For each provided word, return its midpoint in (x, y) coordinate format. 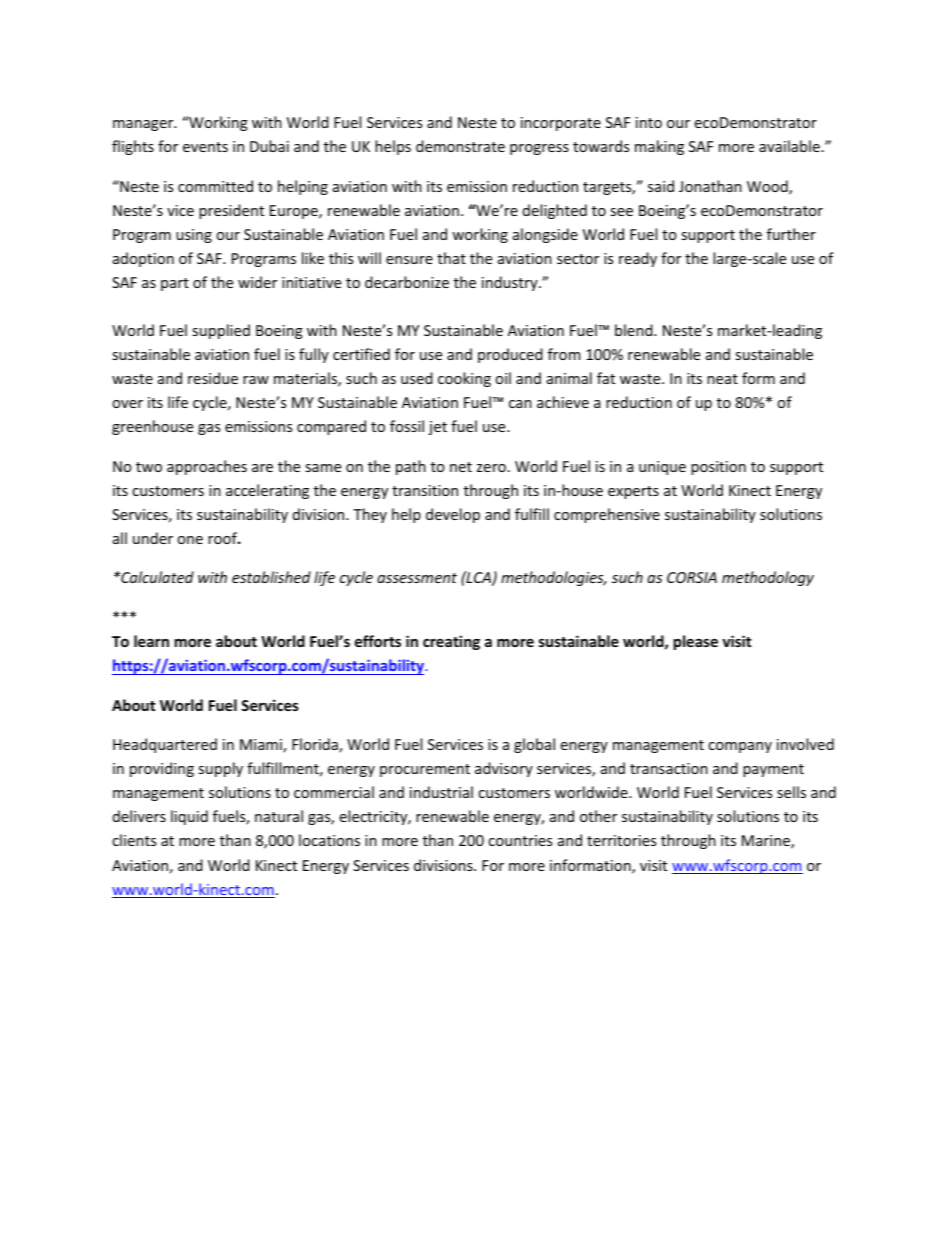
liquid (189, 817)
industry (511, 283)
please (695, 642)
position (718, 468)
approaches (207, 467)
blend (635, 330)
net (461, 467)
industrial (441, 792)
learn (151, 641)
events (205, 147)
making (659, 147)
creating (451, 642)
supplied (221, 331)
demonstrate (460, 146)
